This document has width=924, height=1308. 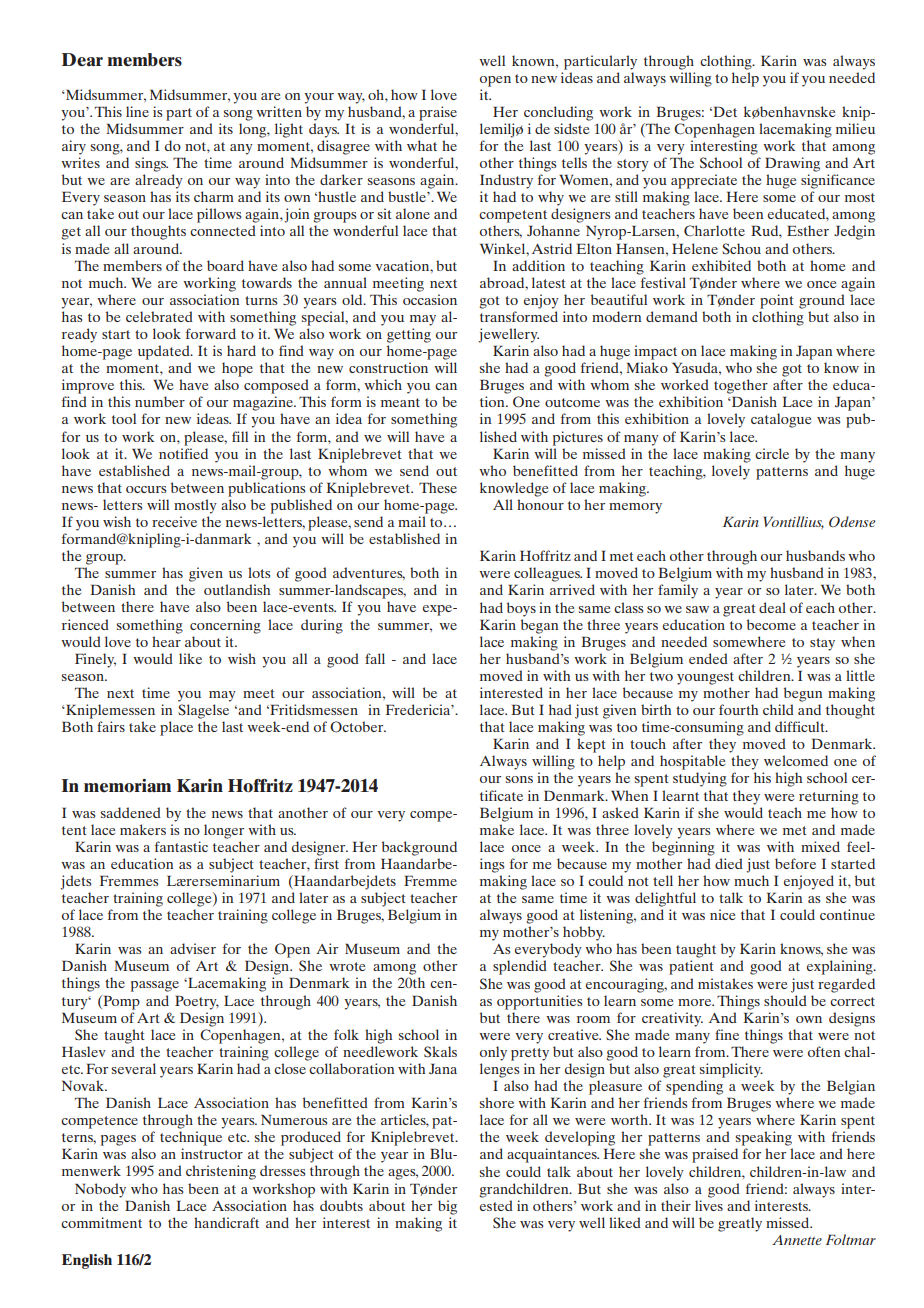 I want to click on fantastic, so click(x=181, y=846).
